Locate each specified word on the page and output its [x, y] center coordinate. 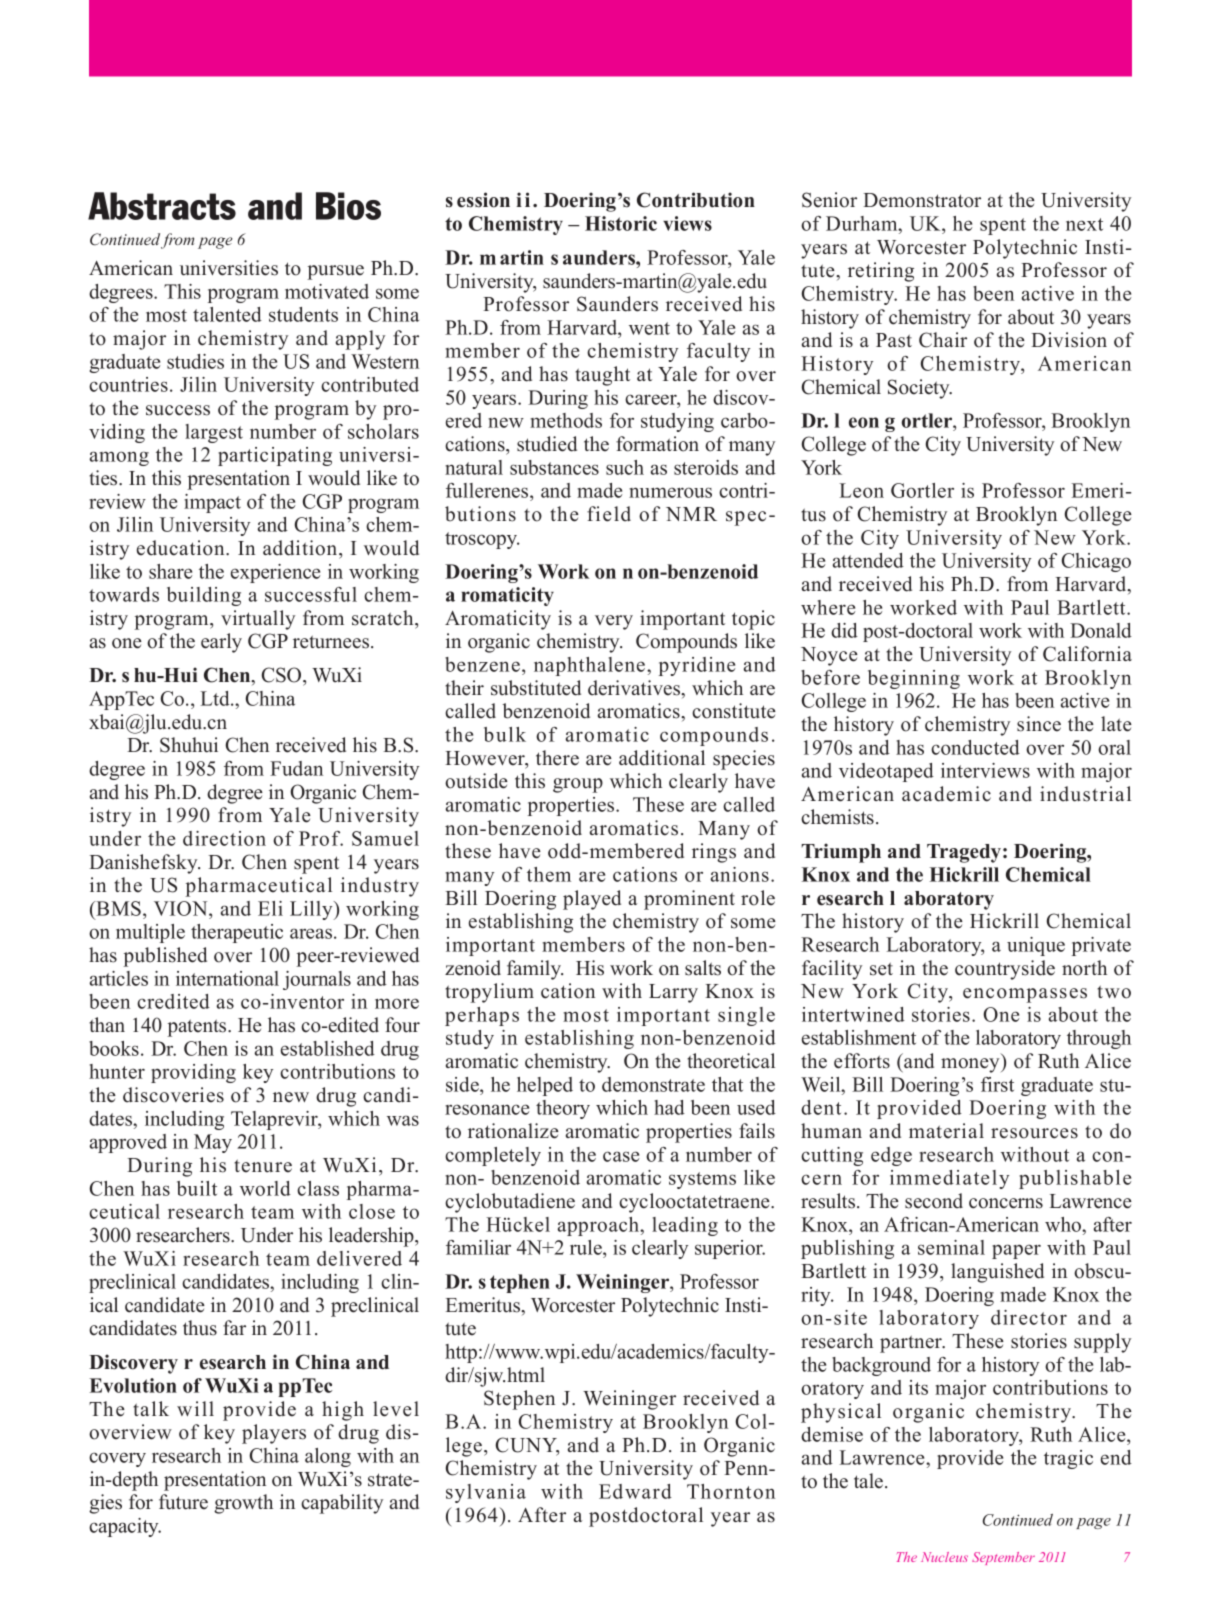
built [197, 1188]
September [1003, 1558]
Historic [621, 223]
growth [243, 1504]
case [621, 1156]
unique [1036, 946]
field [609, 514]
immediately [949, 1179]
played [592, 900]
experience [275, 573]
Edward [635, 1491]
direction [224, 838]
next [1084, 224]
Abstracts [162, 206]
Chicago [1096, 562]
